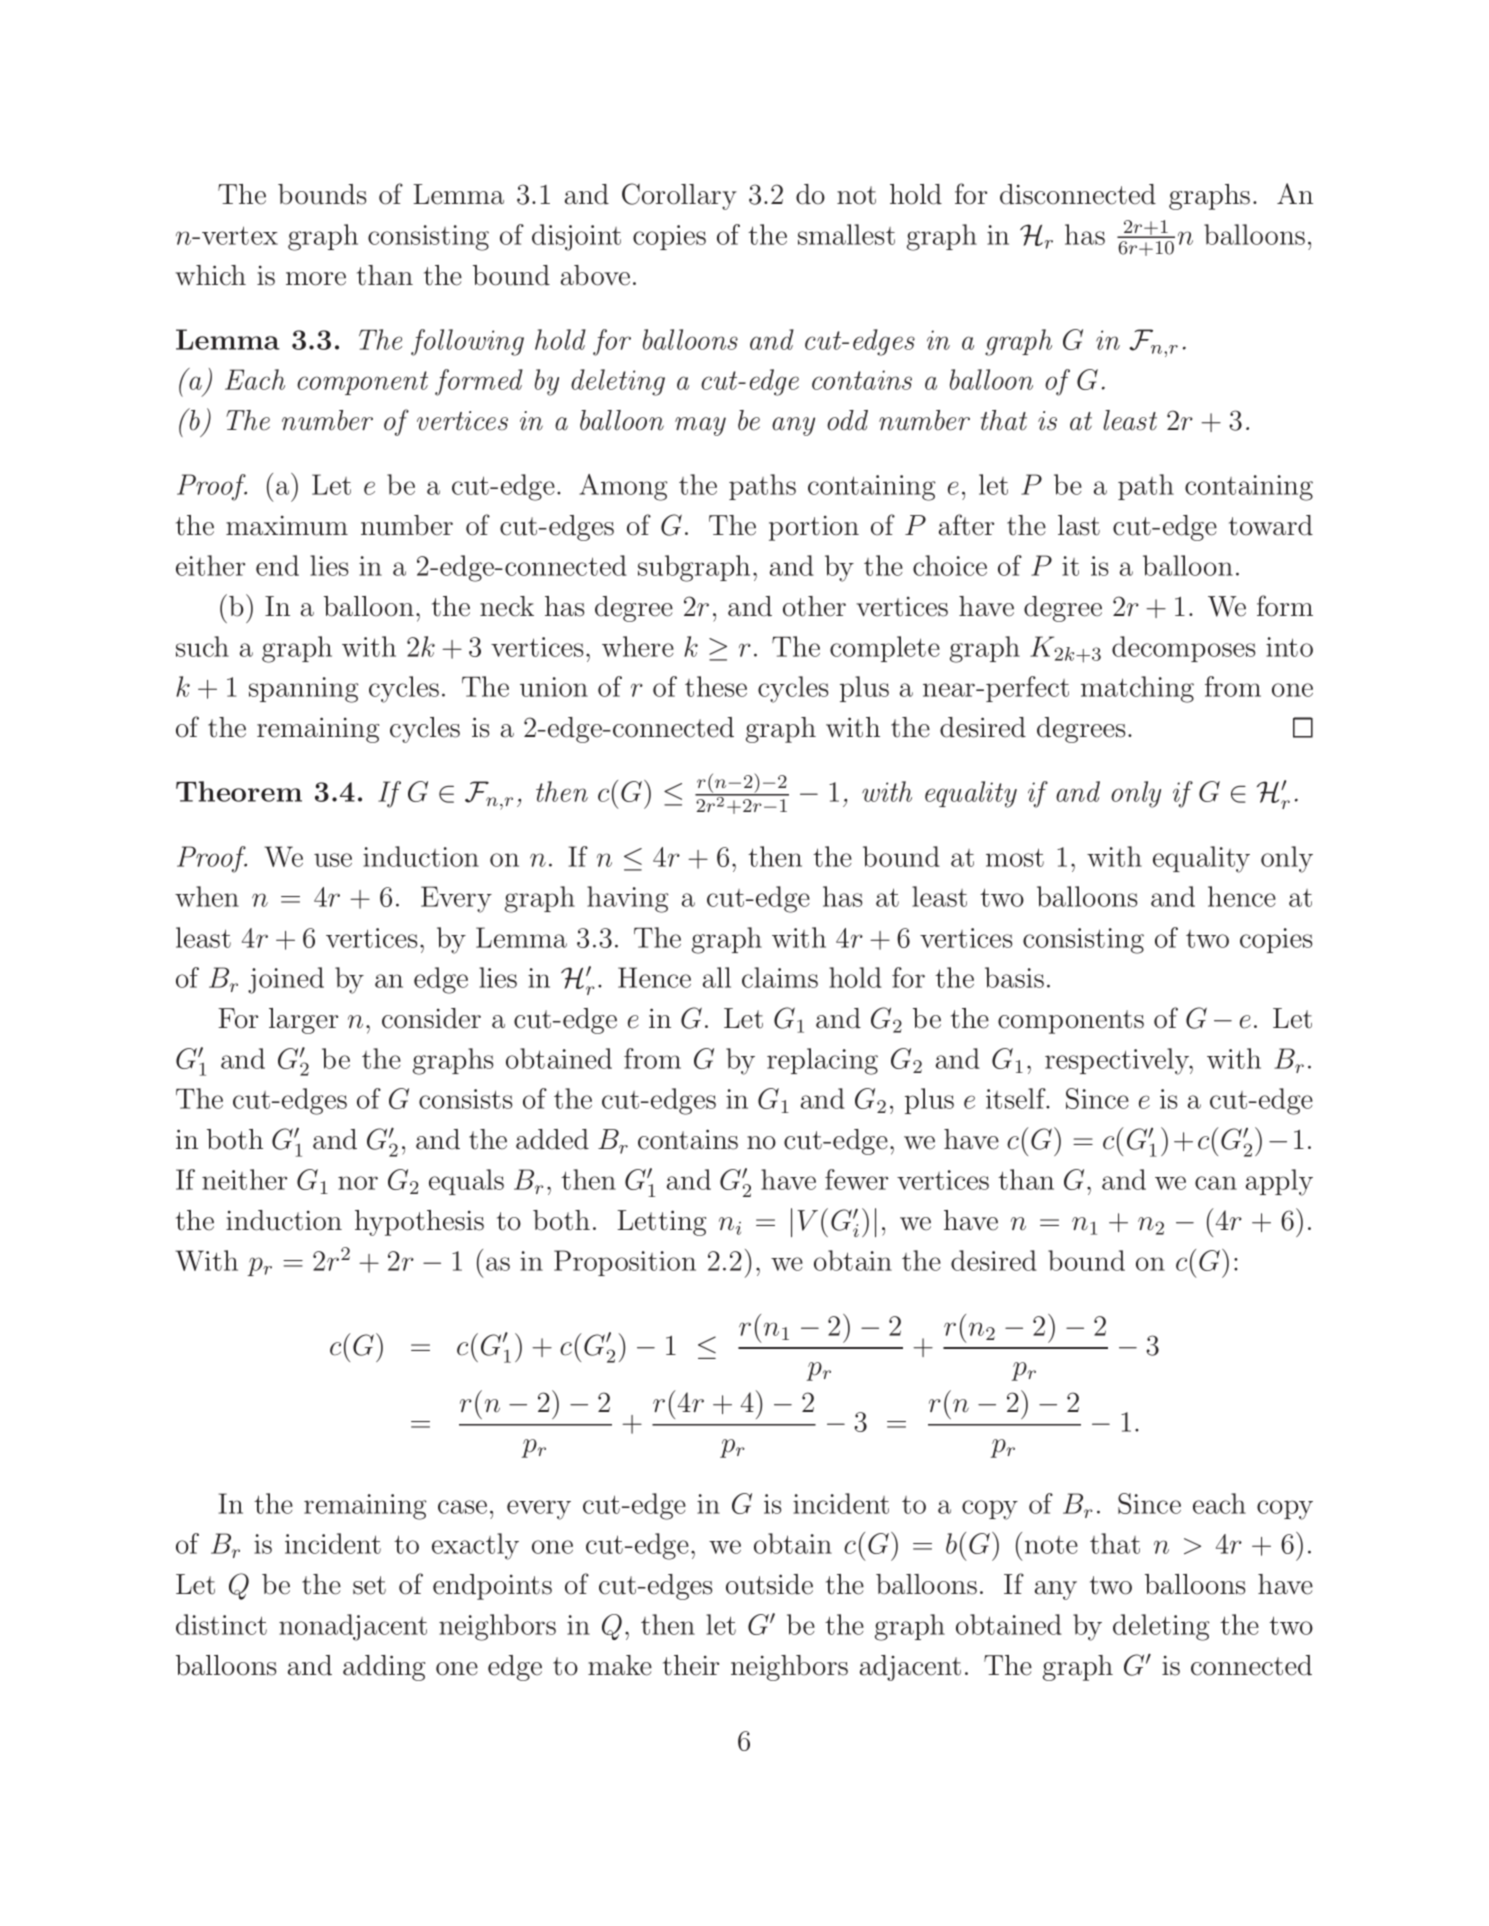  Describe the element at coordinates (846, 234) in the screenshot. I see `smallest` at that location.
